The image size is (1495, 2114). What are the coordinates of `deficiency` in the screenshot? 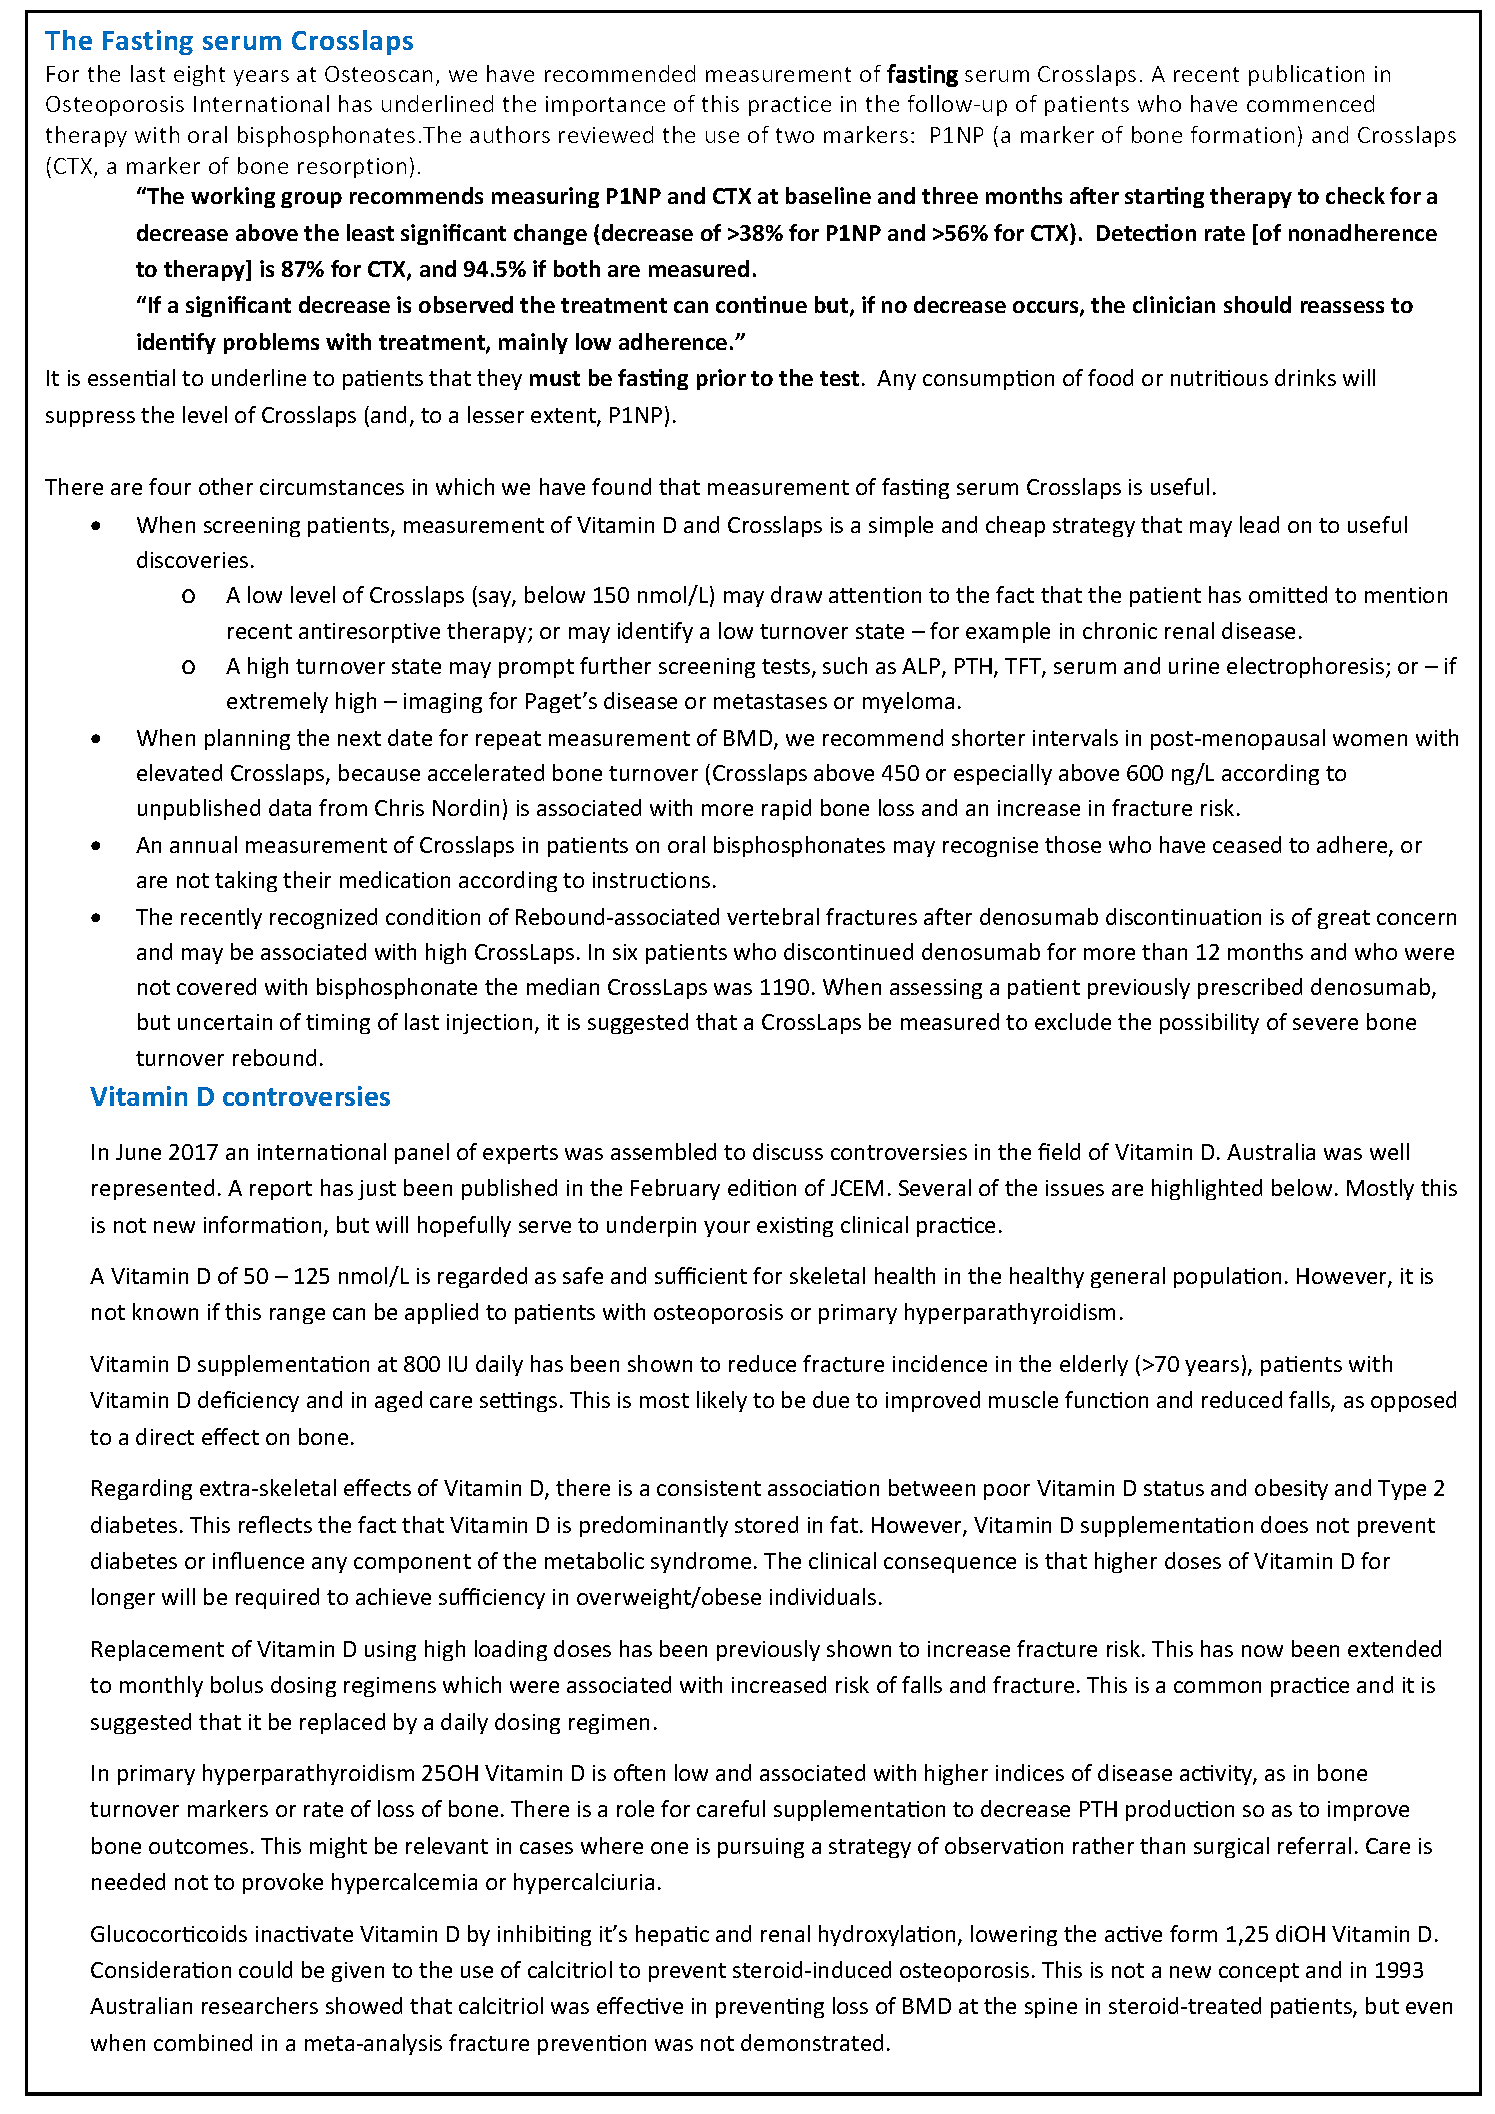 It's located at (248, 1401).
